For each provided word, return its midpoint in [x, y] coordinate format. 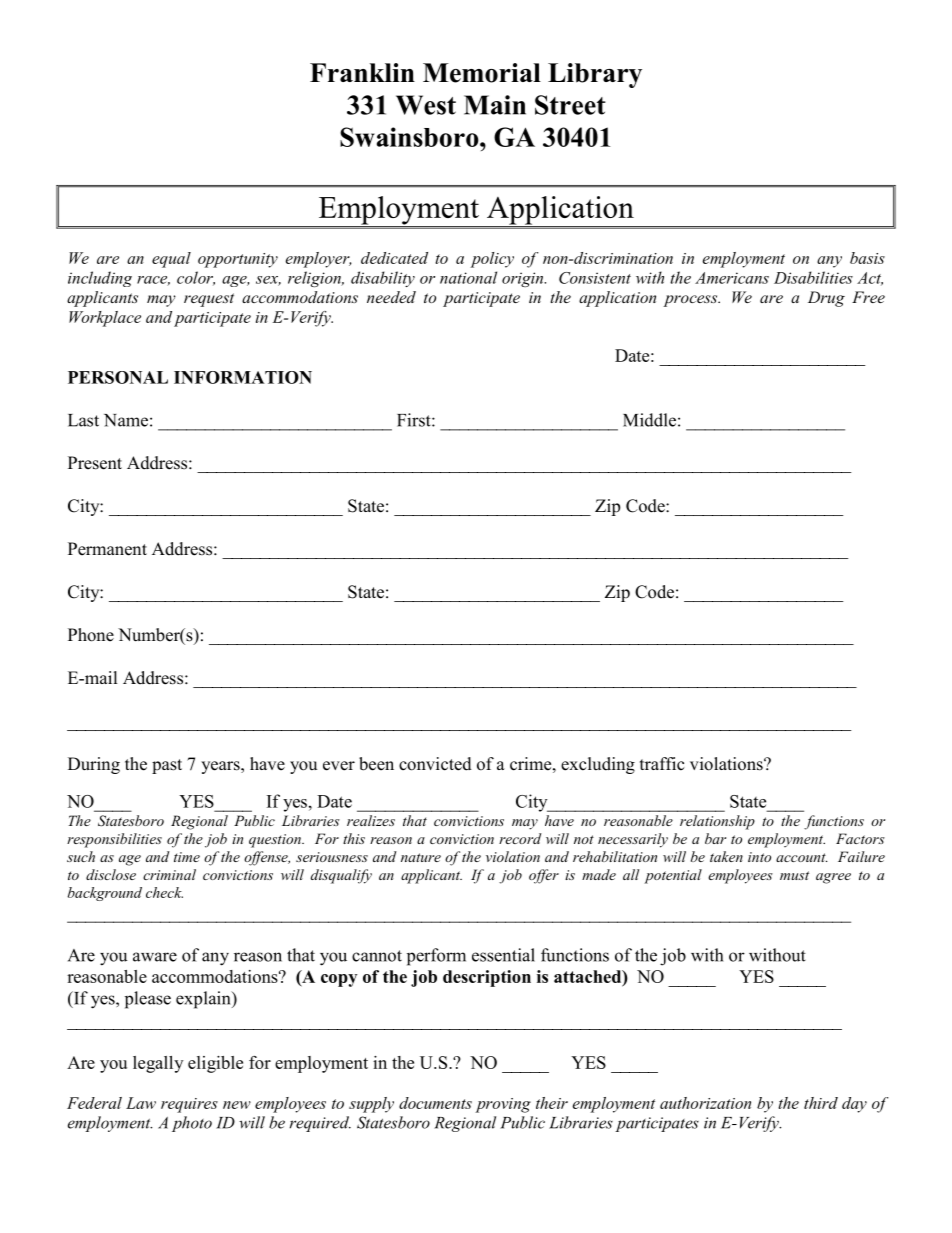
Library [595, 75]
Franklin [362, 72]
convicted [435, 764]
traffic [662, 764]
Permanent [107, 549]
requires [189, 1105]
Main [495, 105]
